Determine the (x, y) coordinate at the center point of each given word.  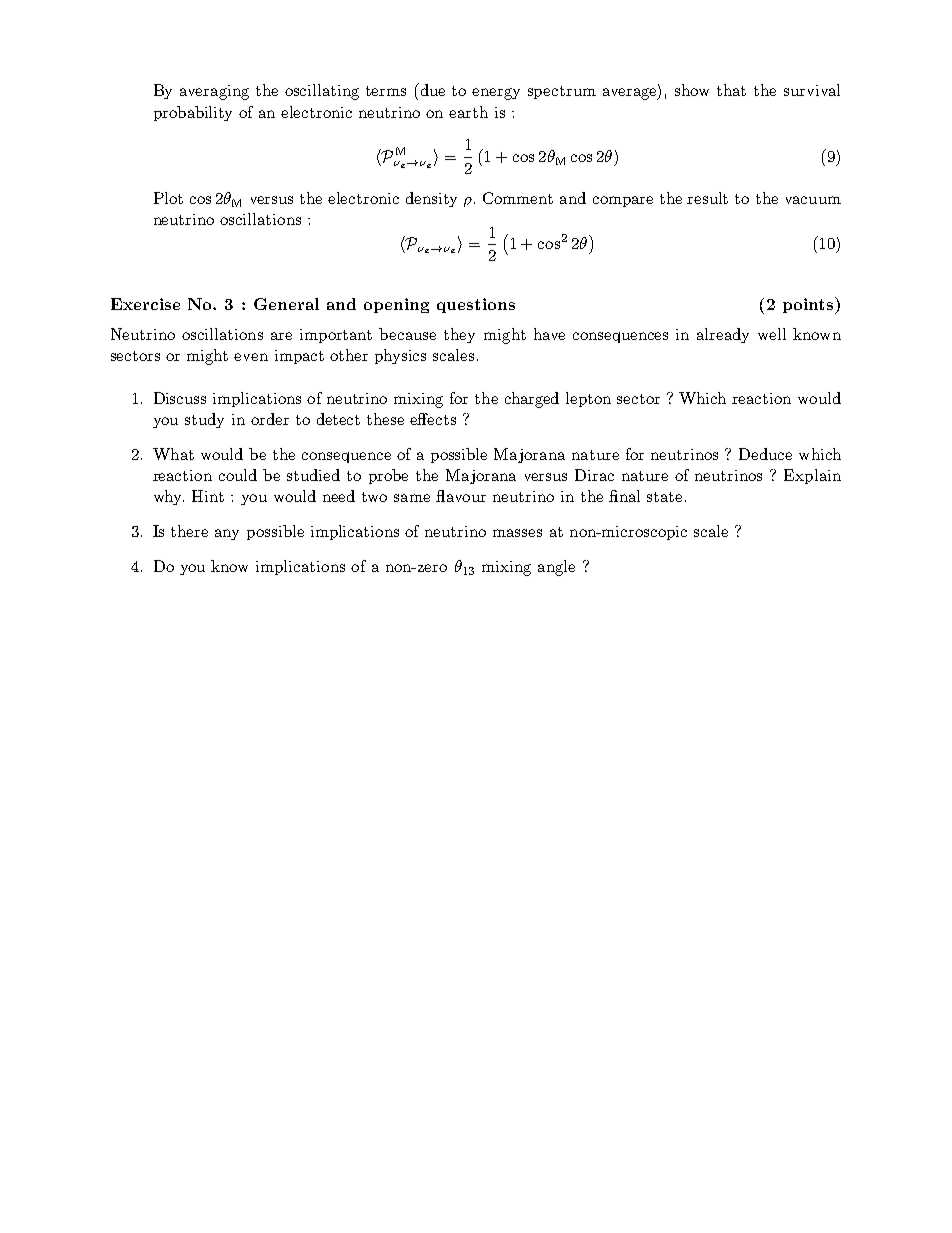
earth (468, 112)
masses (517, 533)
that (731, 90)
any (227, 534)
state (664, 497)
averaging (214, 92)
